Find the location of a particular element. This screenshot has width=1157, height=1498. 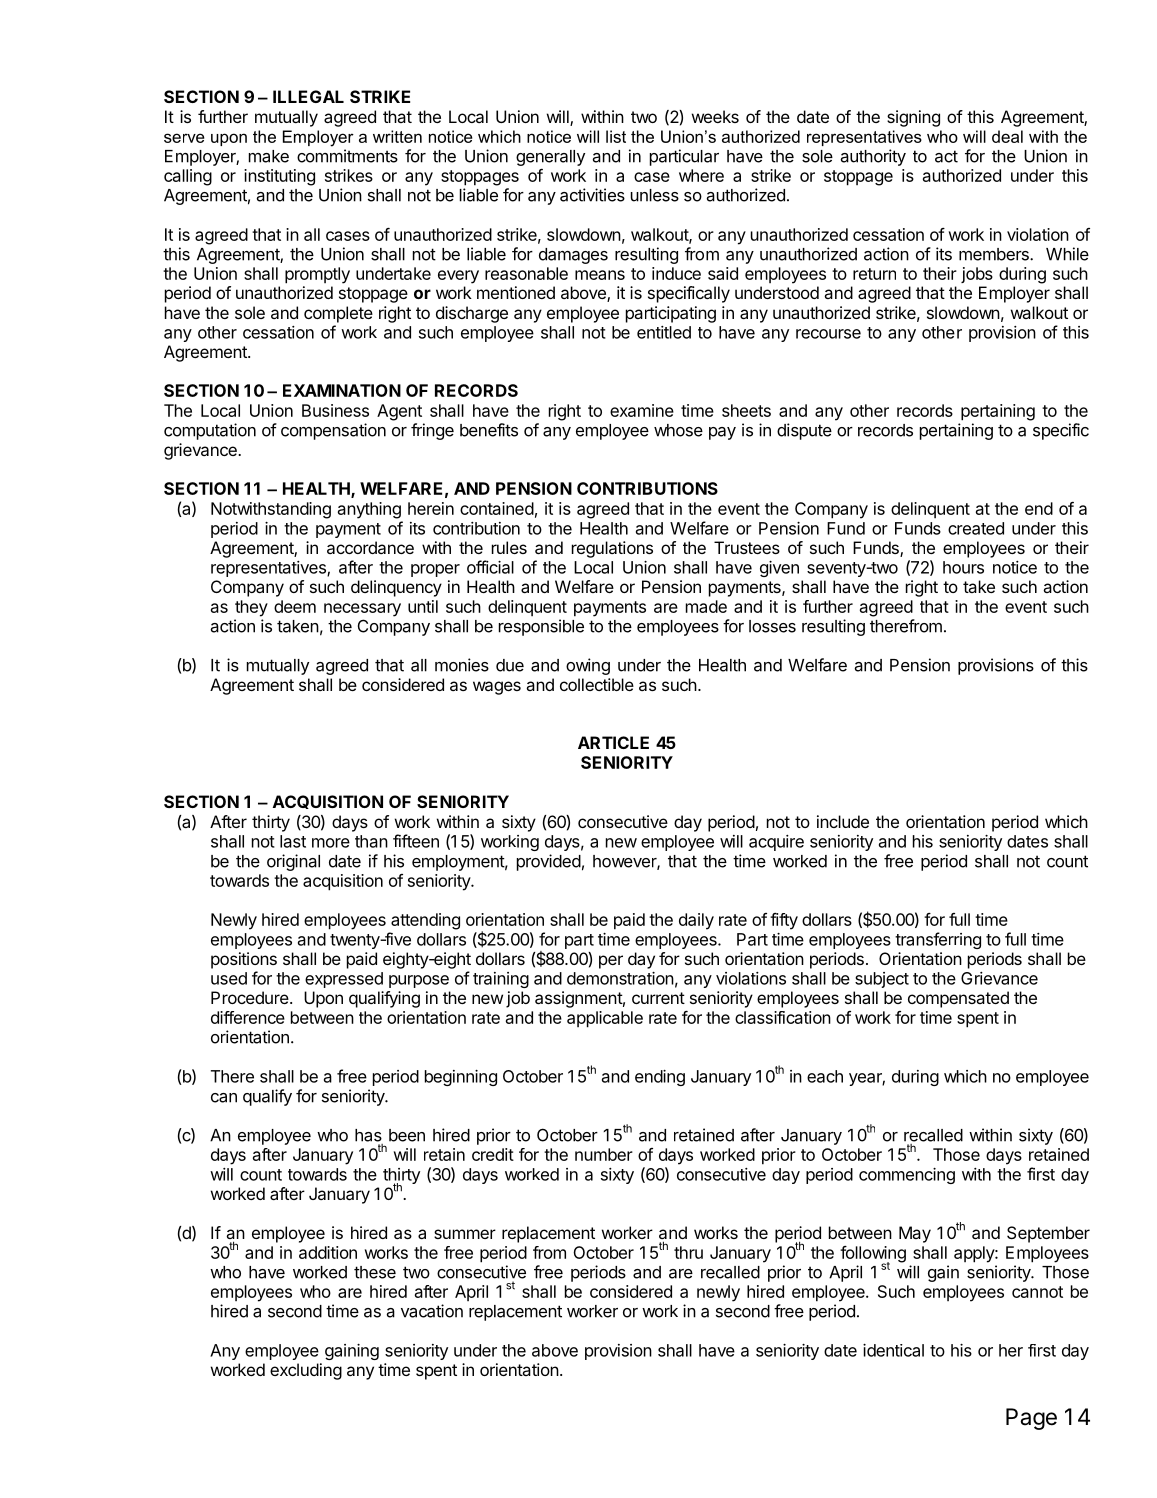

make is located at coordinates (269, 156).
